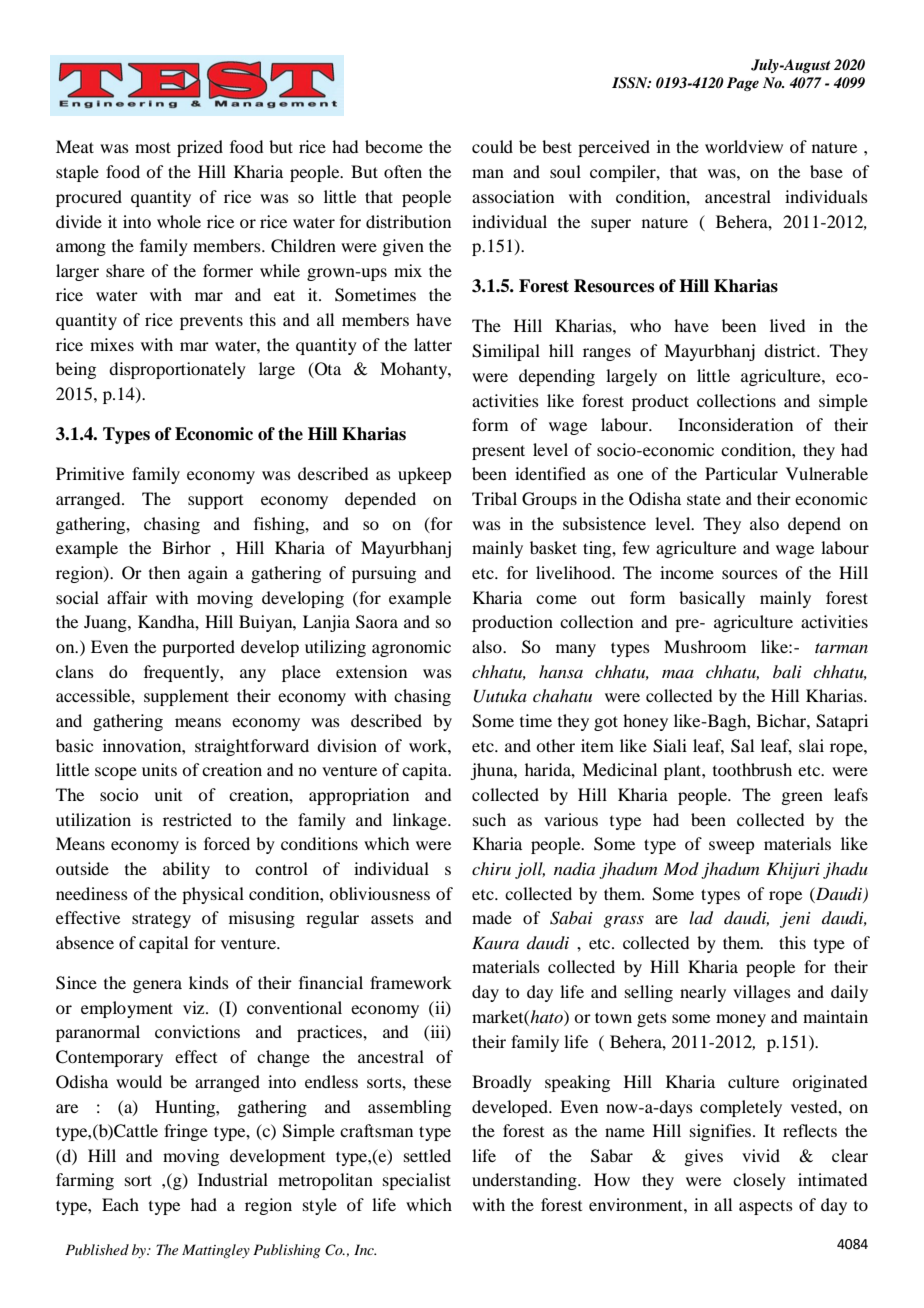 The height and width of the screenshot is (1308, 924). What do you see at coordinates (411, 648) in the screenshot?
I see `agronomic` at bounding box center [411, 648].
